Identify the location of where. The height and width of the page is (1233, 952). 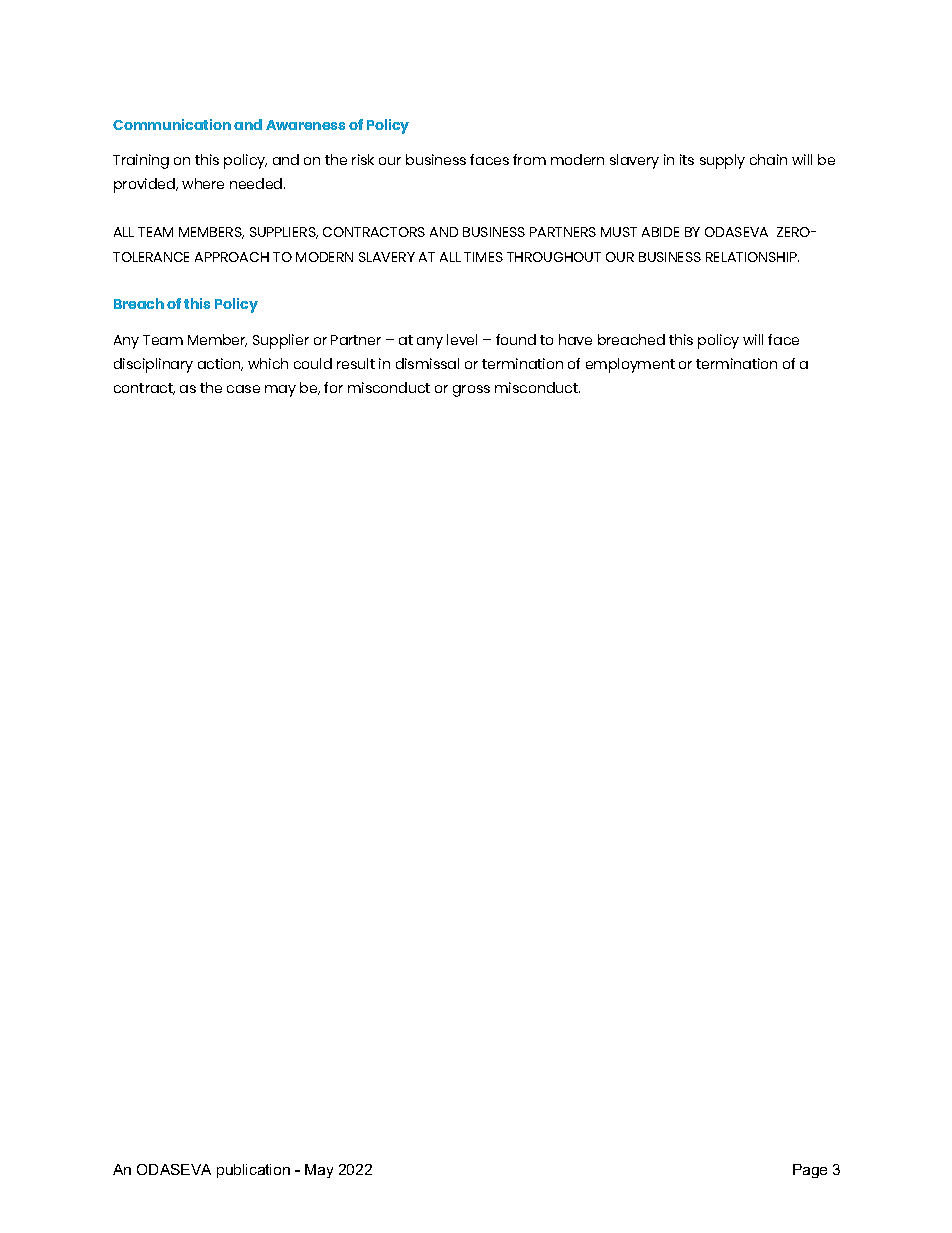
(203, 183).
